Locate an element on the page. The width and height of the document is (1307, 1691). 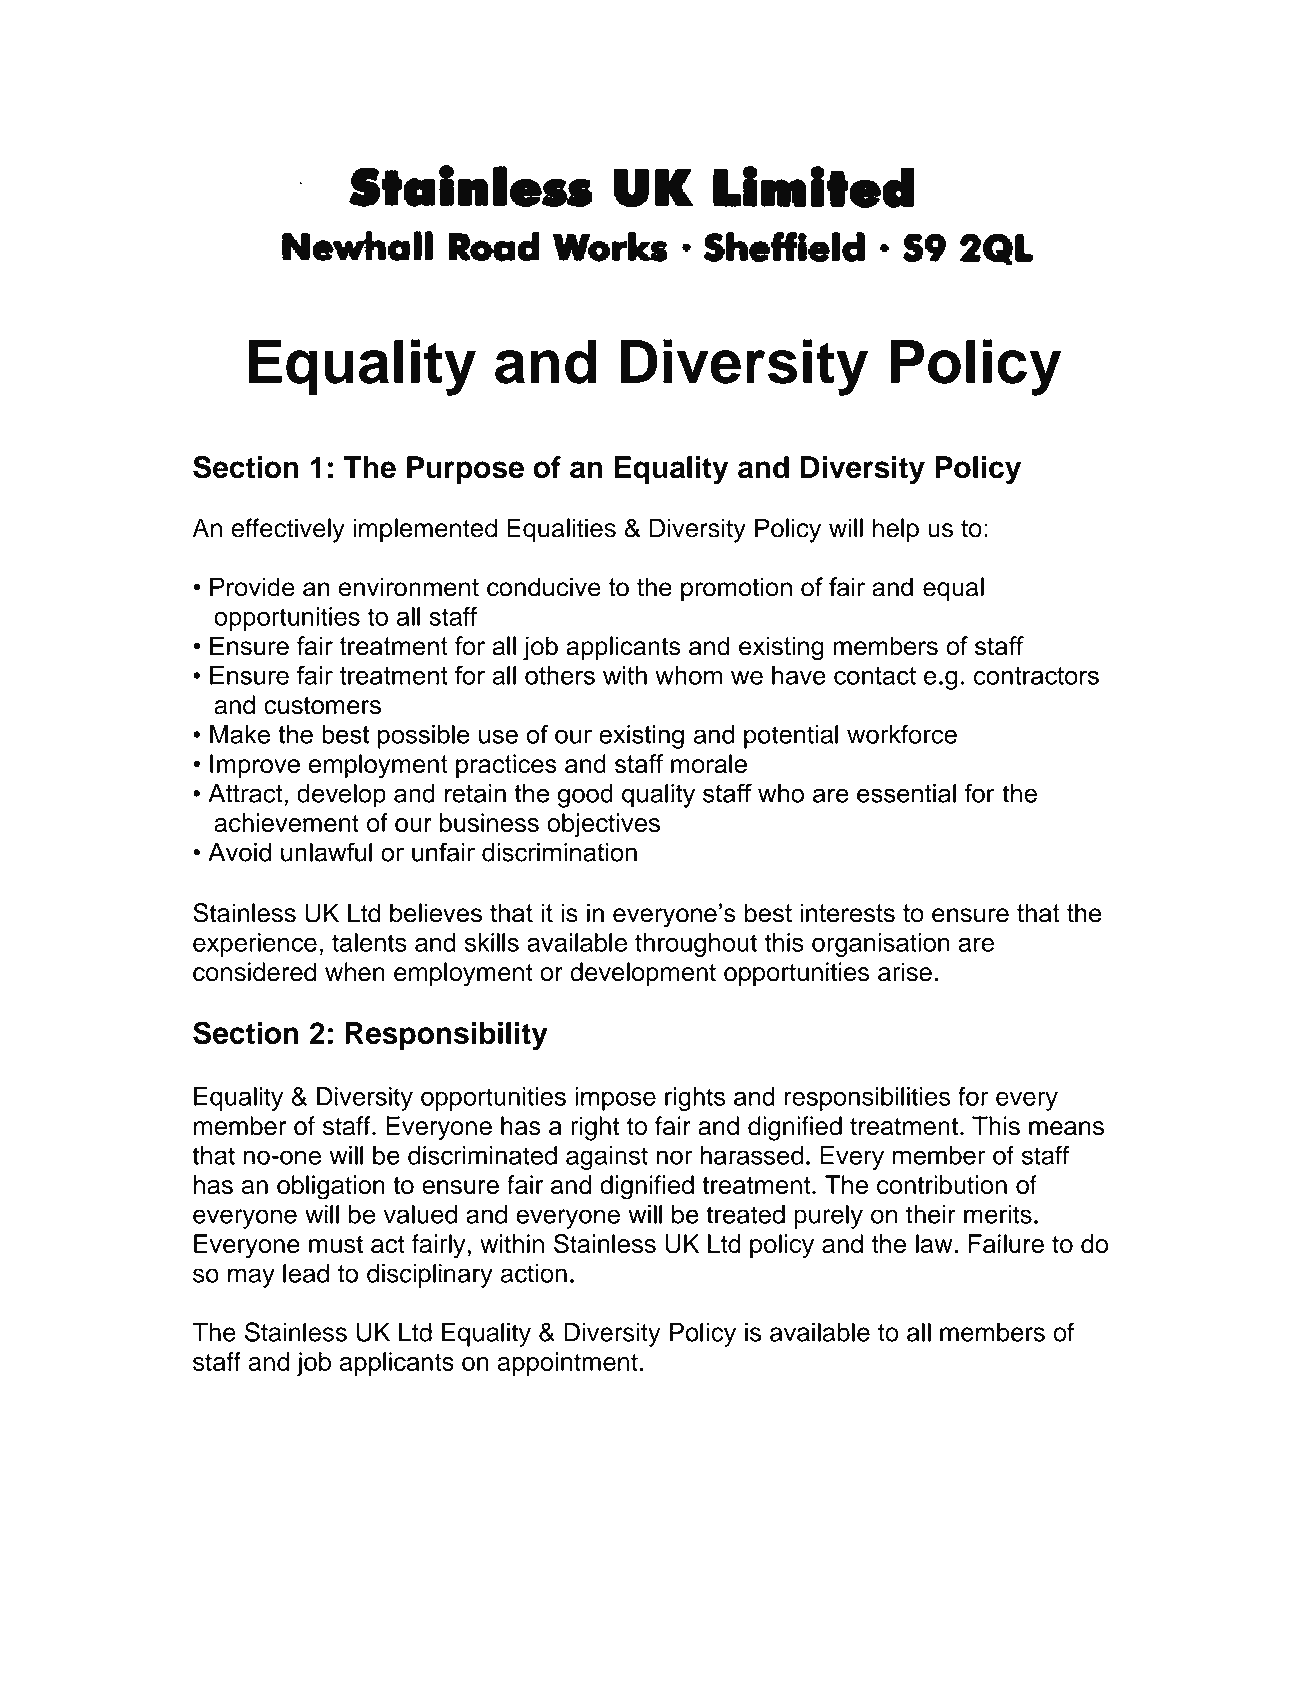
Improve is located at coordinates (255, 766).
